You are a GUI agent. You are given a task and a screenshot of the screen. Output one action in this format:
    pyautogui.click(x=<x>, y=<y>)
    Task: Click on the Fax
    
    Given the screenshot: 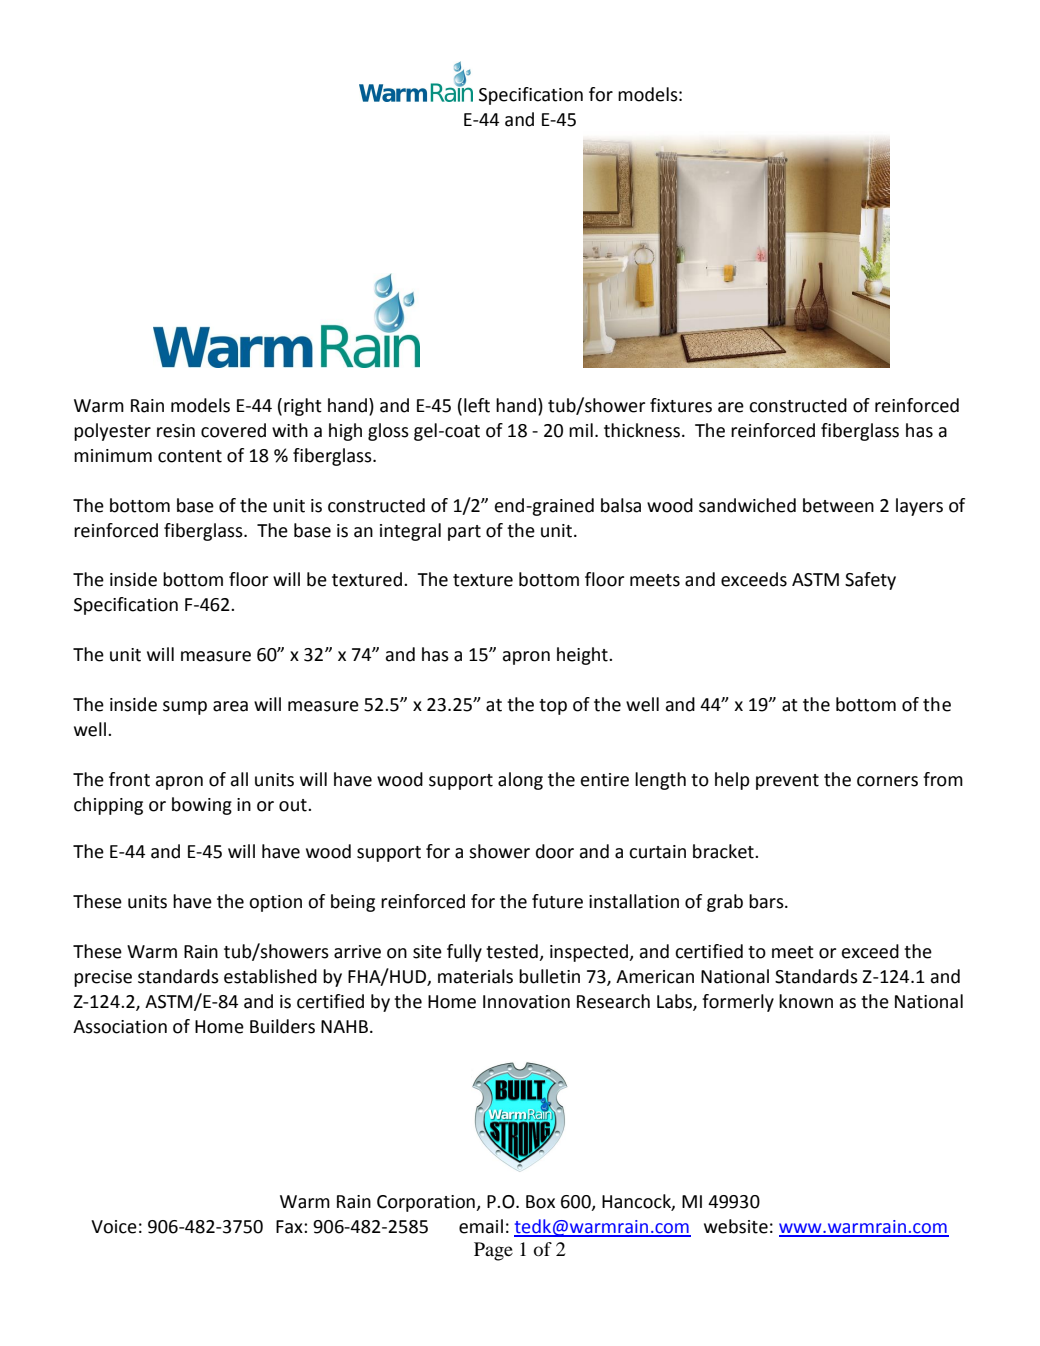 What is the action you would take?
    pyautogui.click(x=290, y=1227)
